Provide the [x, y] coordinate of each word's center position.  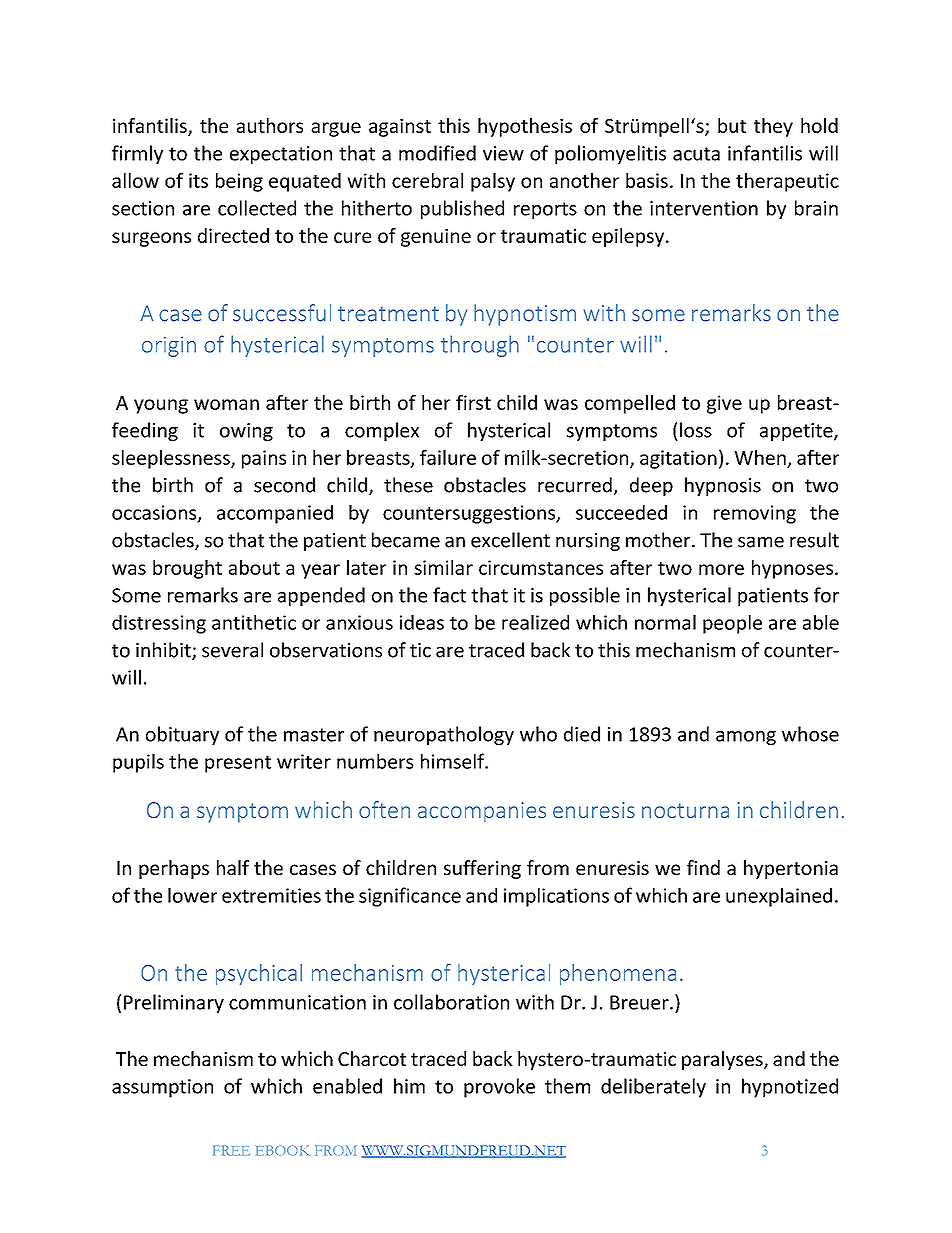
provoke [499, 1088]
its [198, 180]
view [503, 153]
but [732, 125]
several [232, 650]
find [703, 867]
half [233, 867]
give [724, 404]
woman [226, 404]
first [473, 402]
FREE [231, 1150]
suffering [482, 869]
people [732, 624]
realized [535, 622]
